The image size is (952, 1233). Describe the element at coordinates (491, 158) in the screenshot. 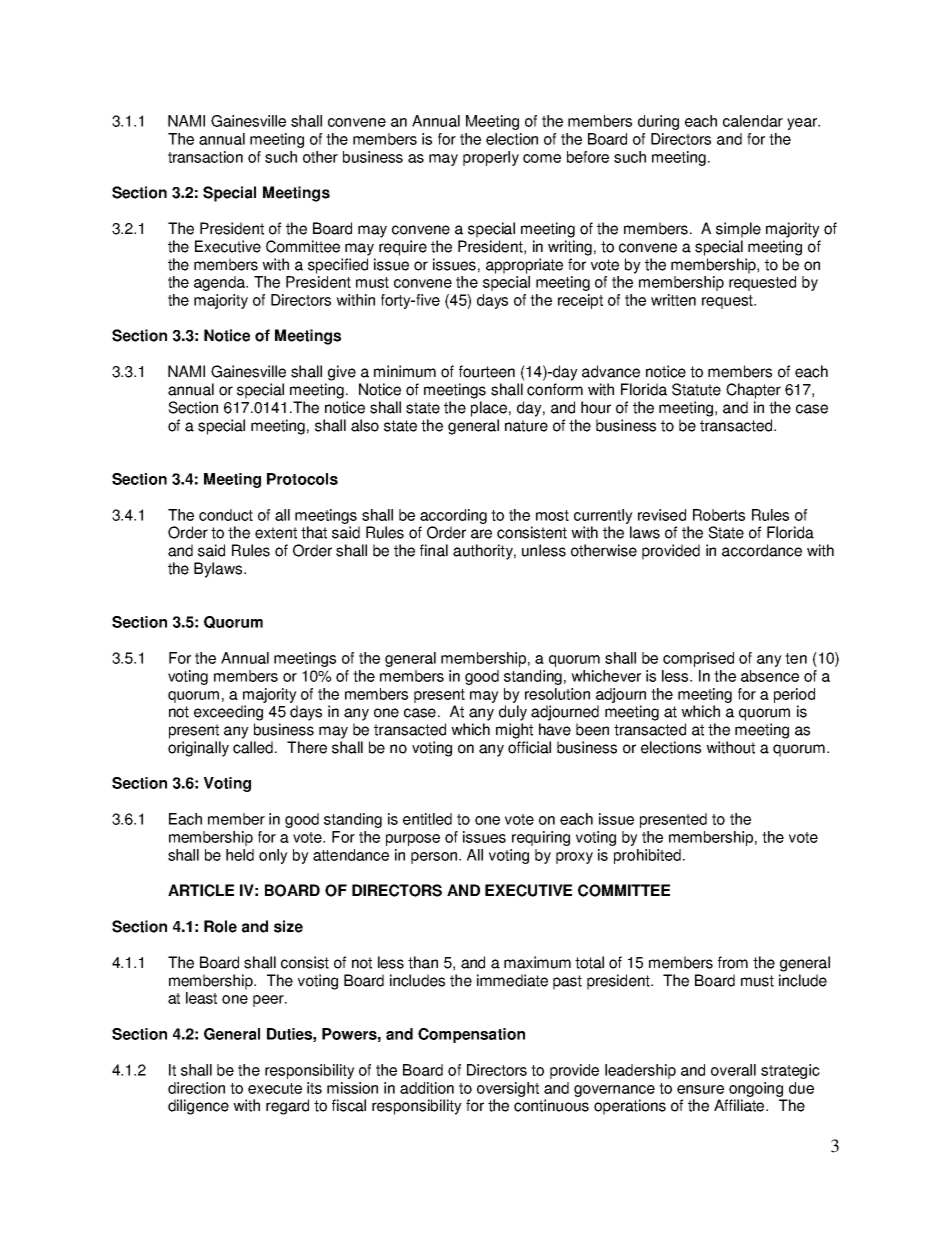

I see `properly` at that location.
